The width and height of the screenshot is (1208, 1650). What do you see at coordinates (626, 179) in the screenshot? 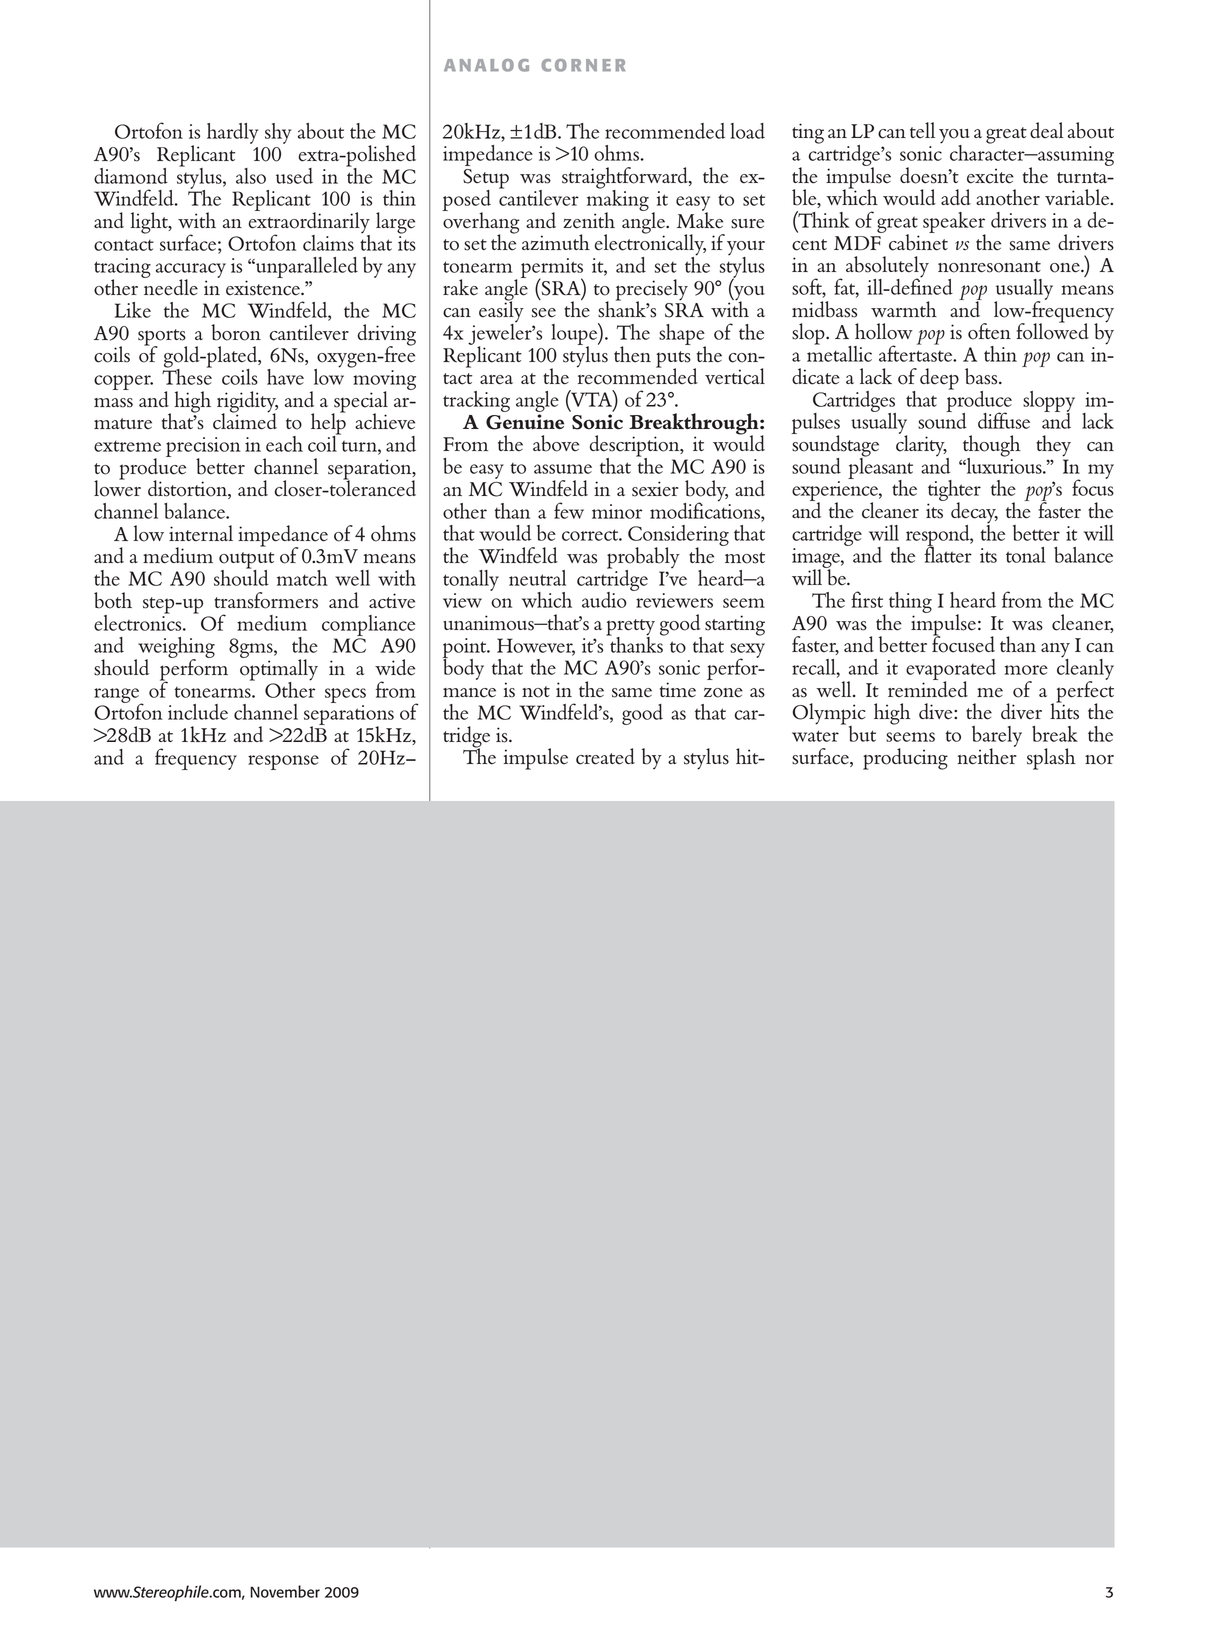
I see `straightforward` at bounding box center [626, 179].
